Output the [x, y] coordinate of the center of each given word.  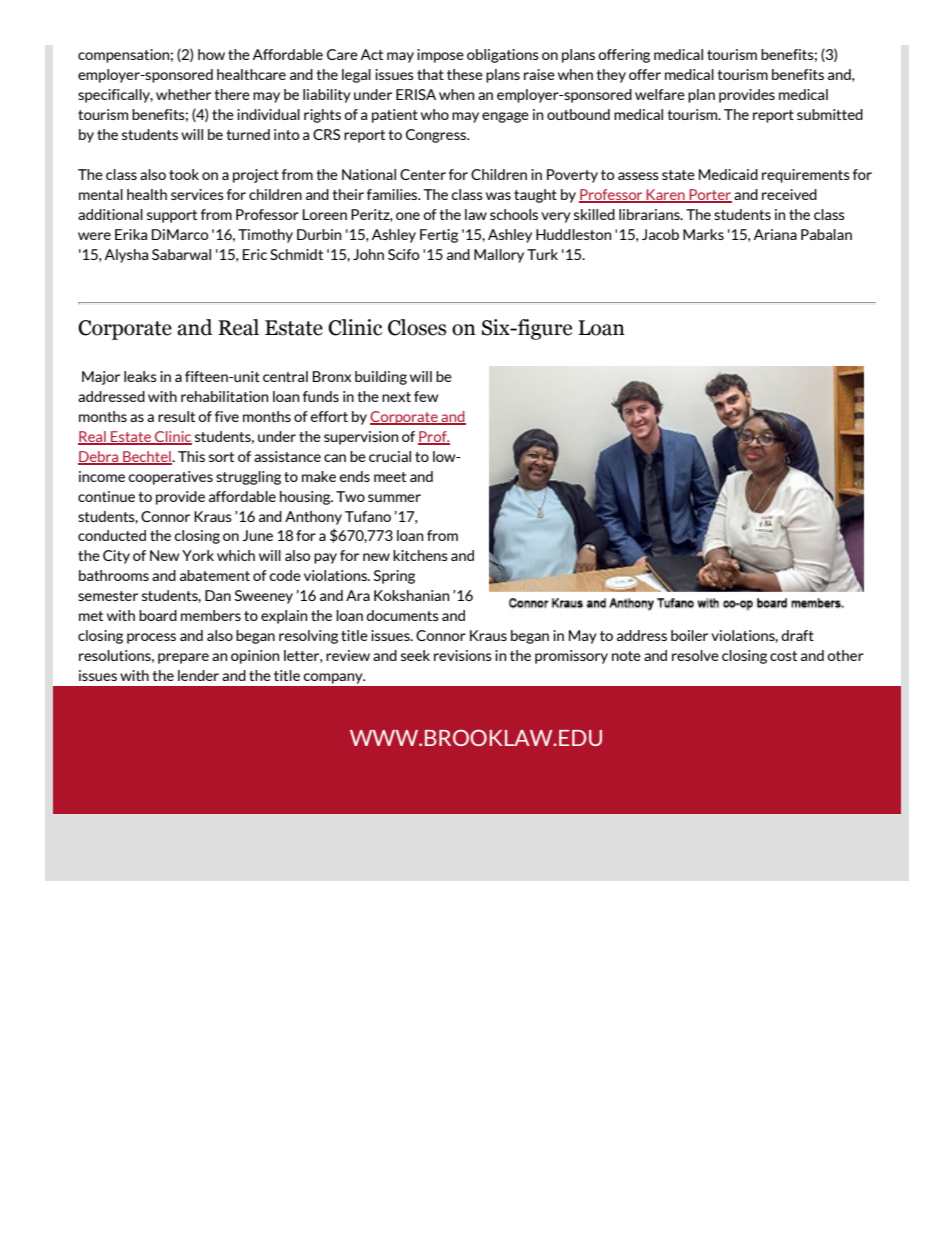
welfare [660, 94]
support [172, 216]
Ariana [775, 234]
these [465, 74]
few [426, 396]
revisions [463, 655]
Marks [703, 234]
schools [514, 214]
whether [183, 94]
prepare [183, 658]
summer [394, 498]
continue [106, 496]
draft [797, 635]
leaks [140, 376]
